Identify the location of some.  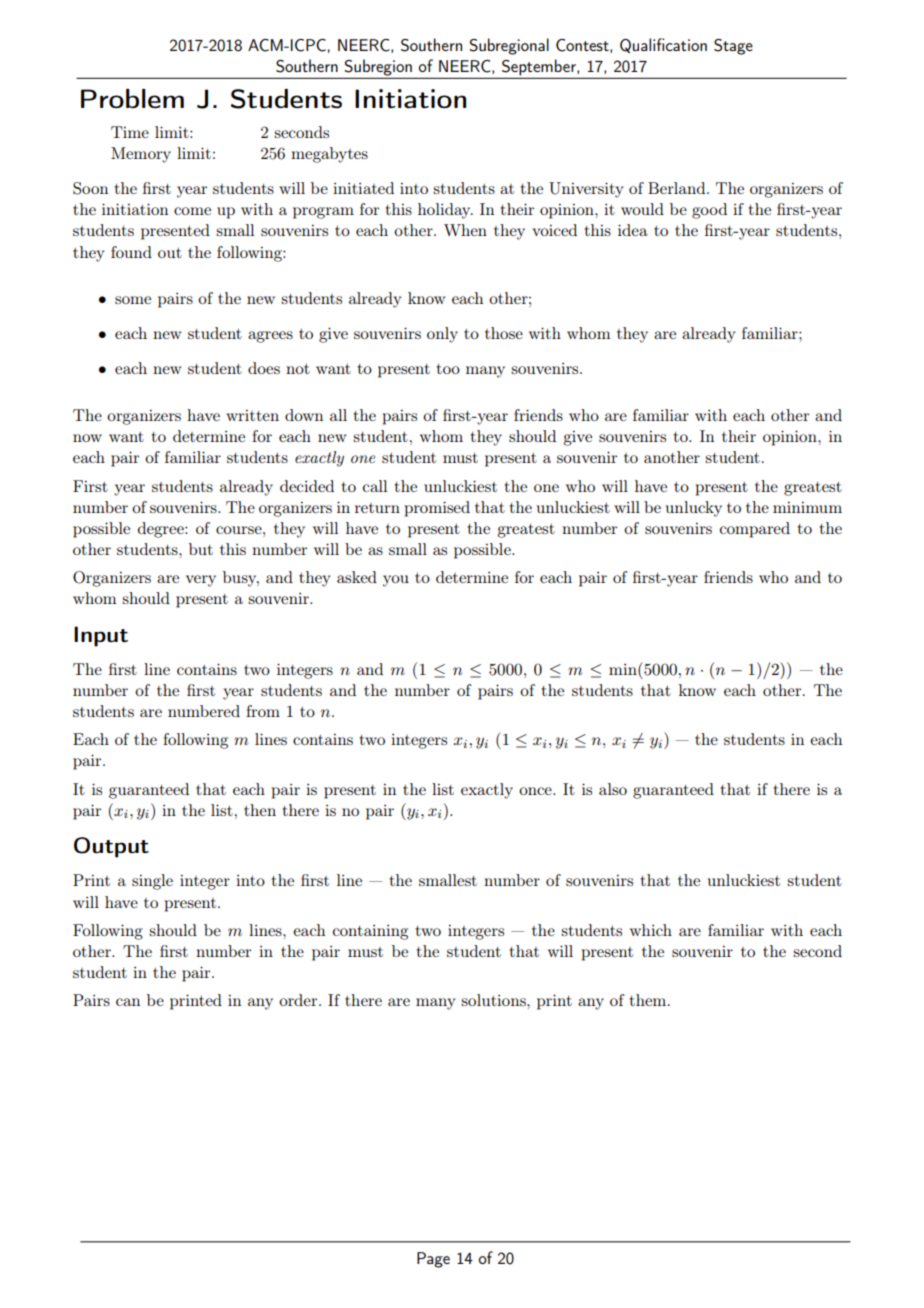
(133, 300).
